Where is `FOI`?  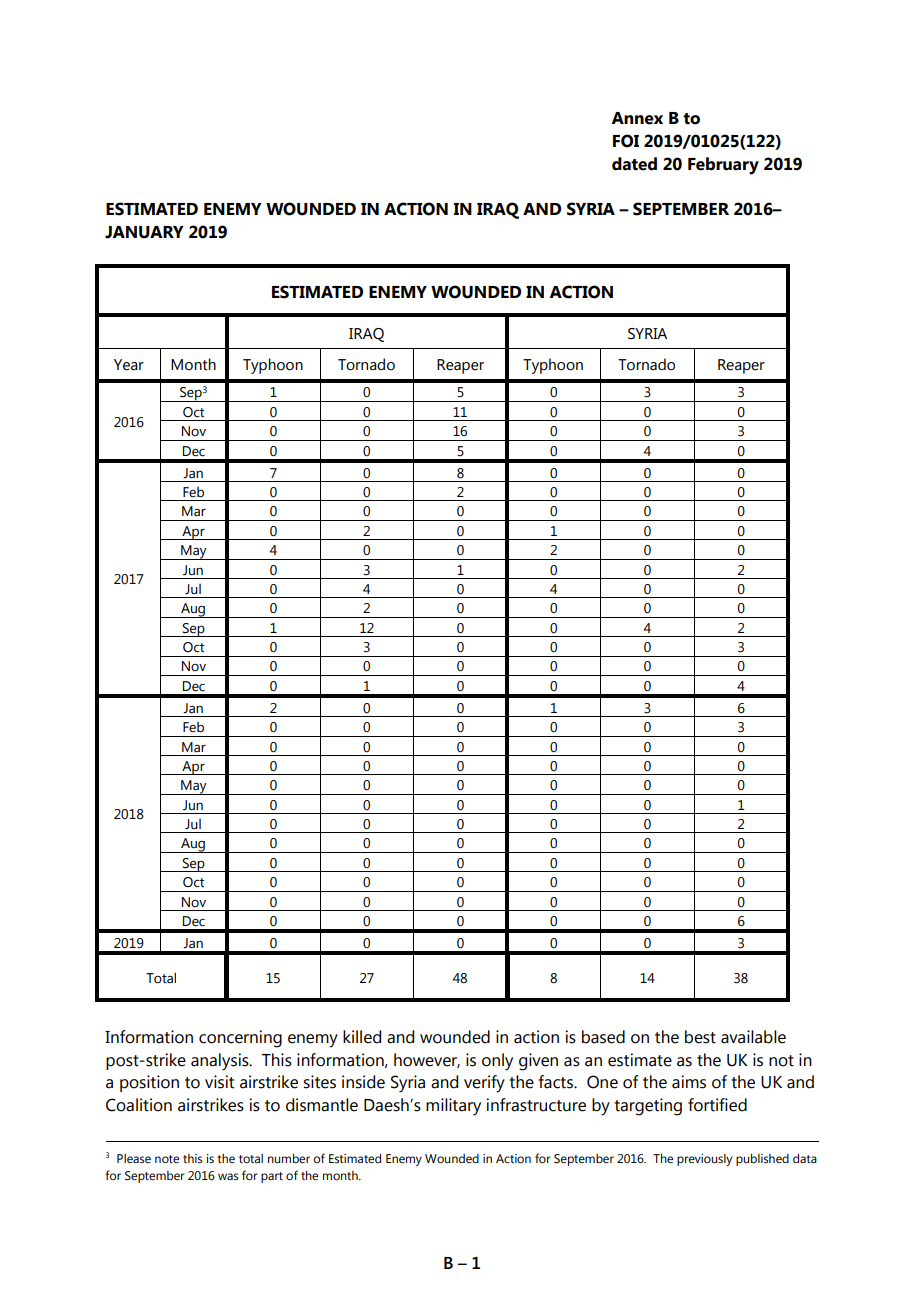
FOI is located at coordinates (626, 141).
